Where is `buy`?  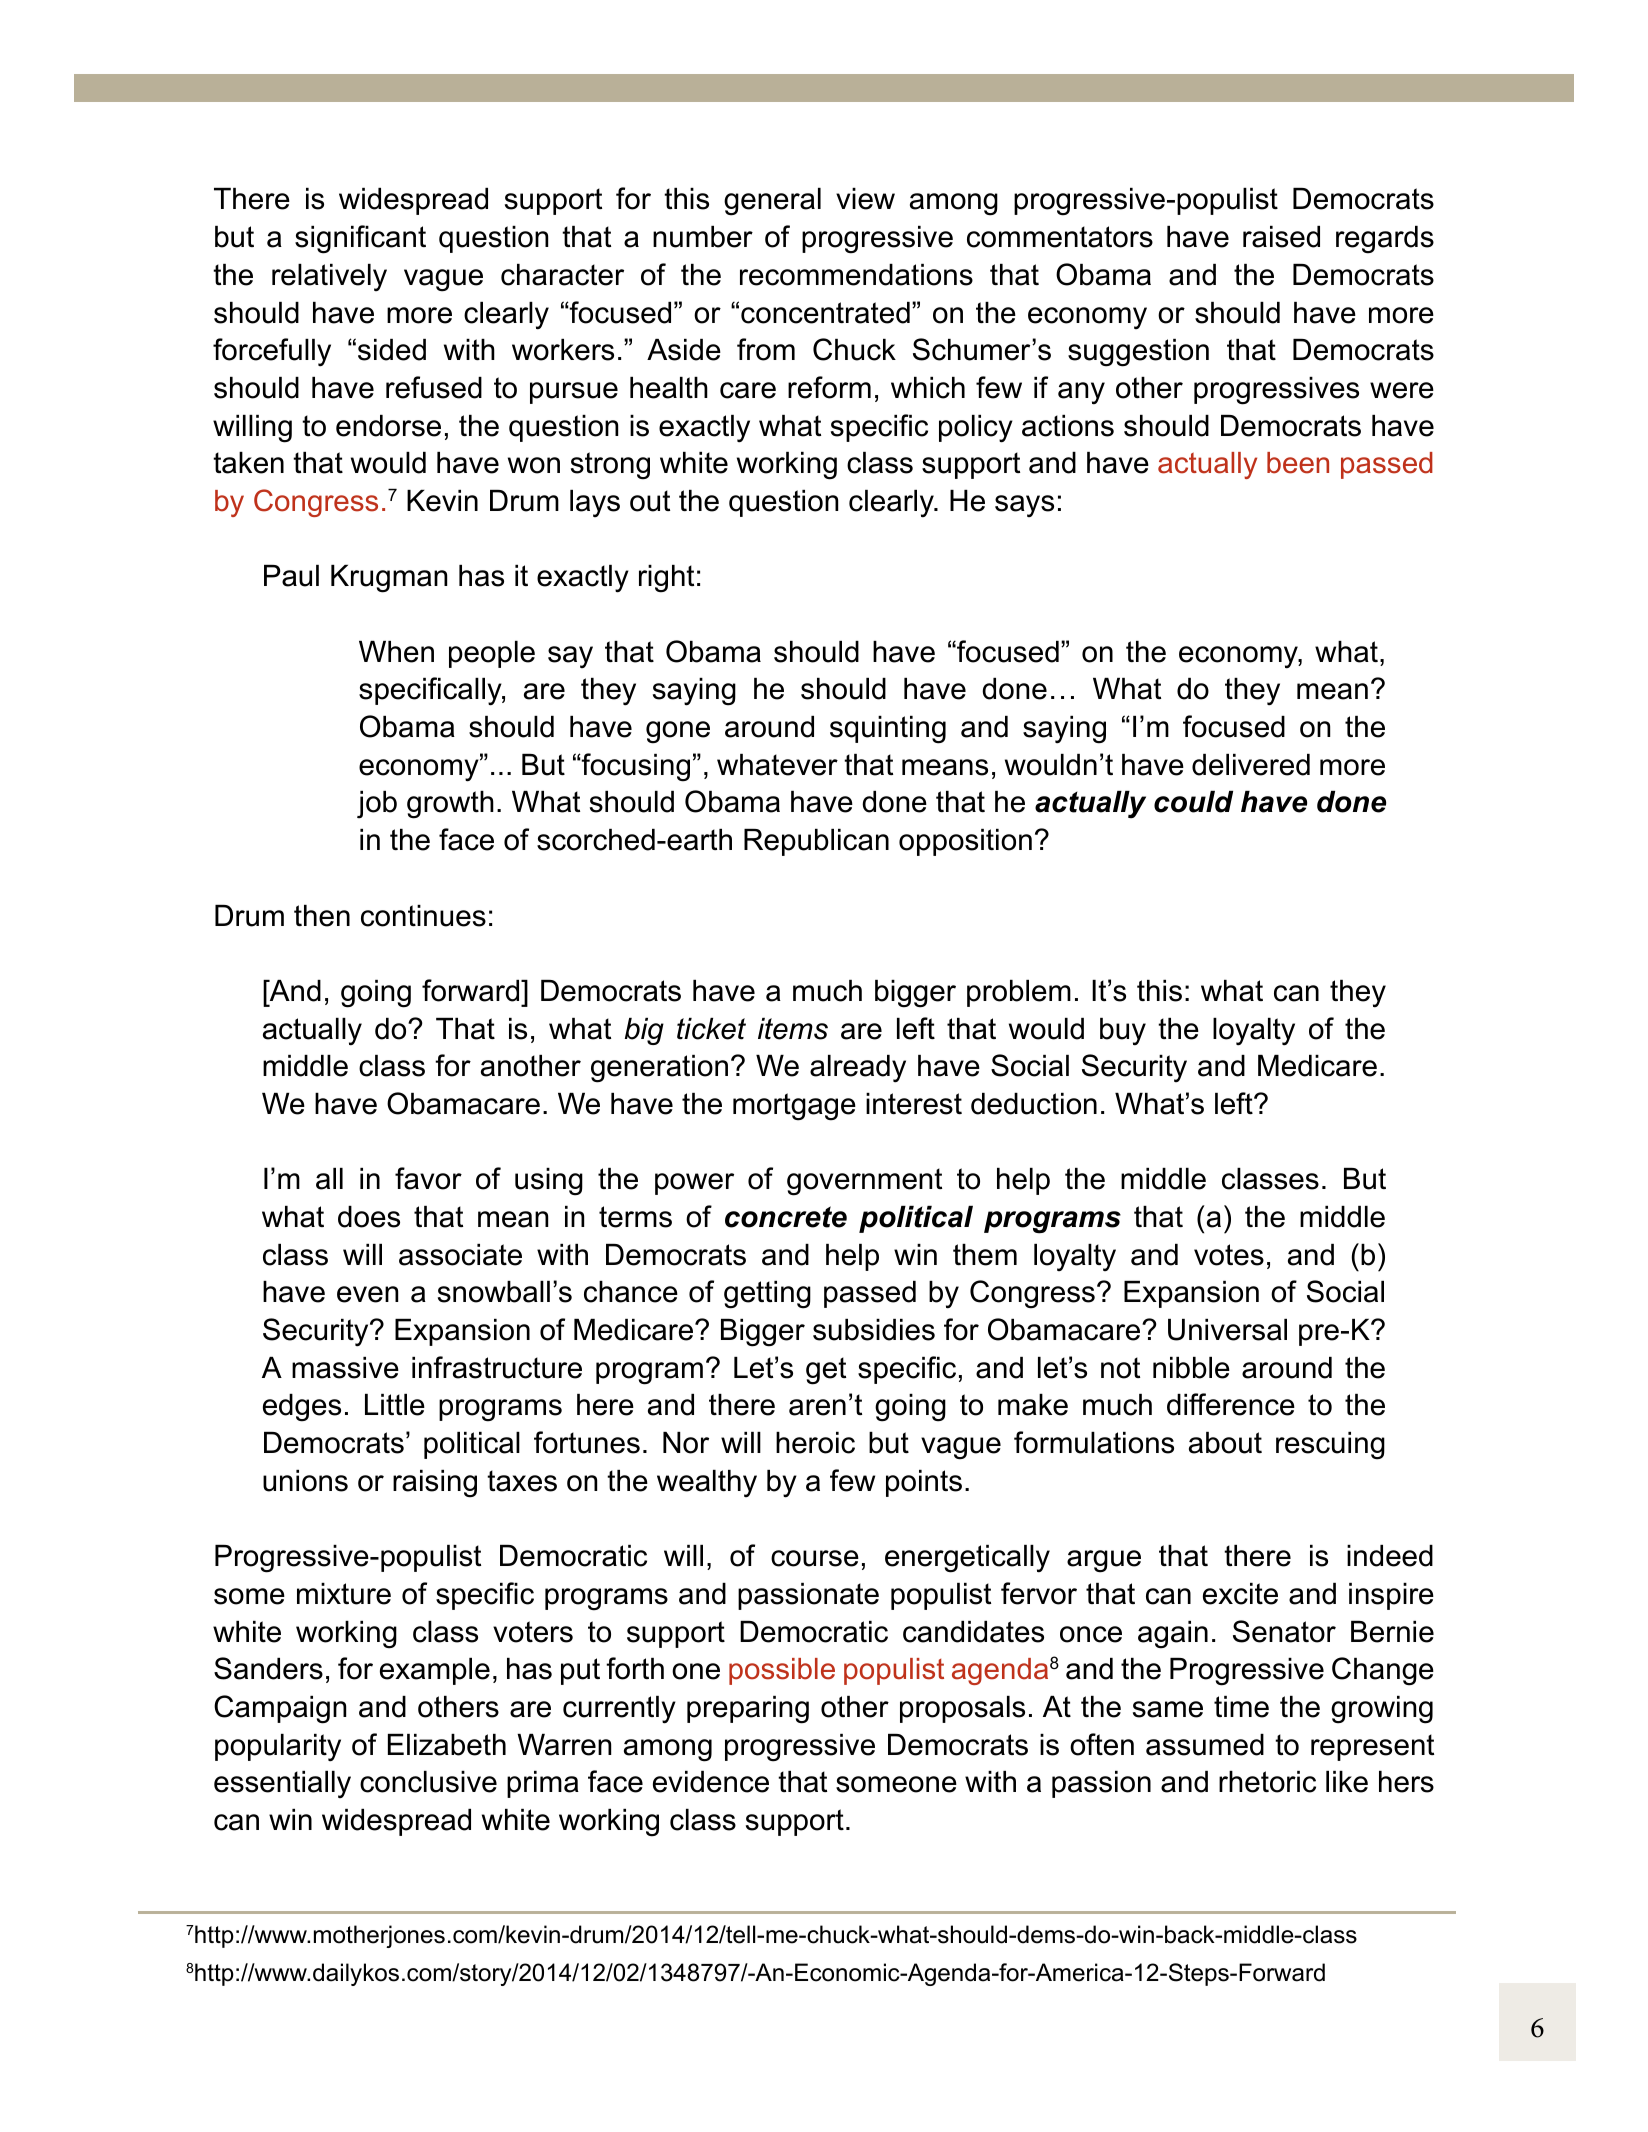 buy is located at coordinates (1123, 1032).
